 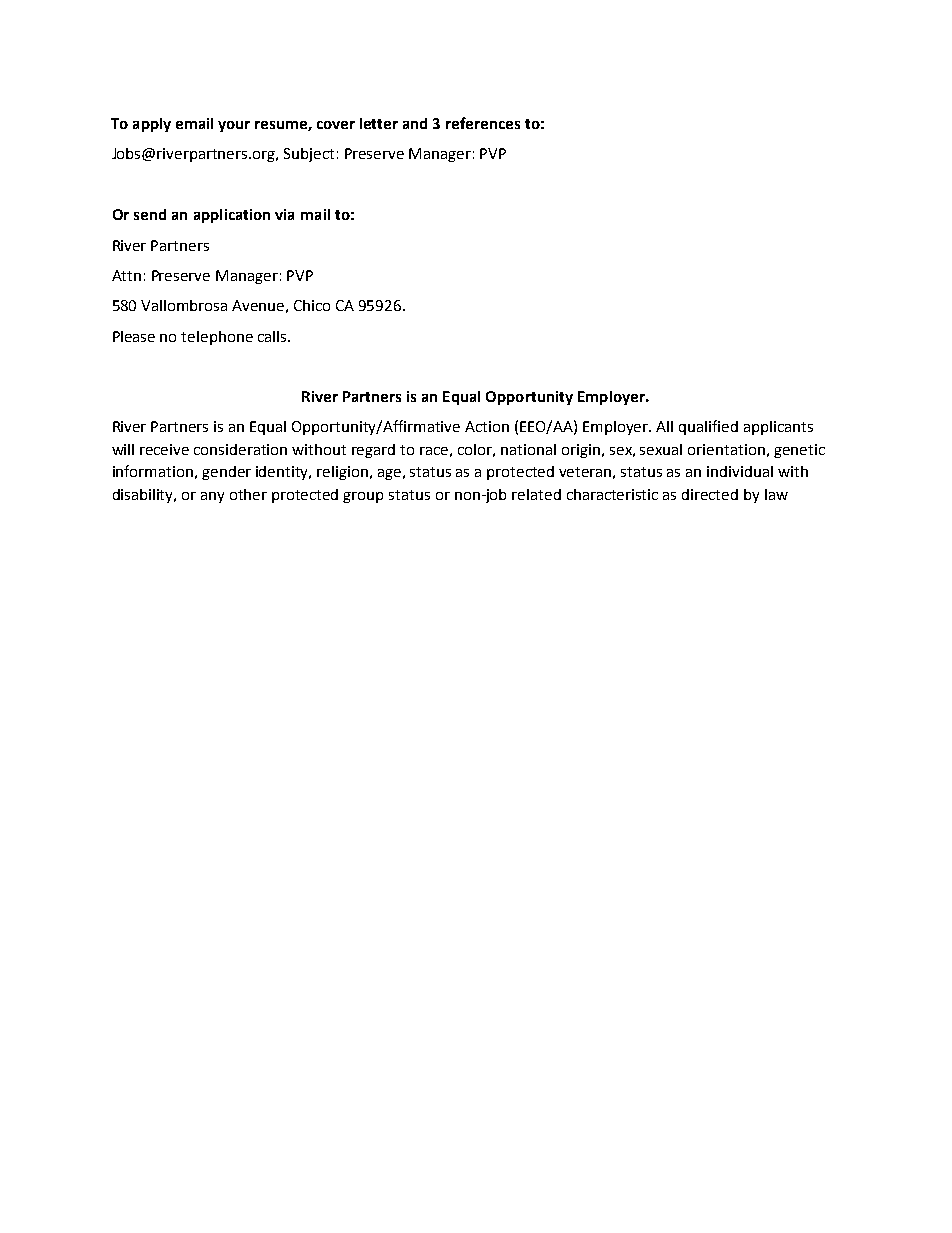 I want to click on applicants, so click(x=778, y=428).
